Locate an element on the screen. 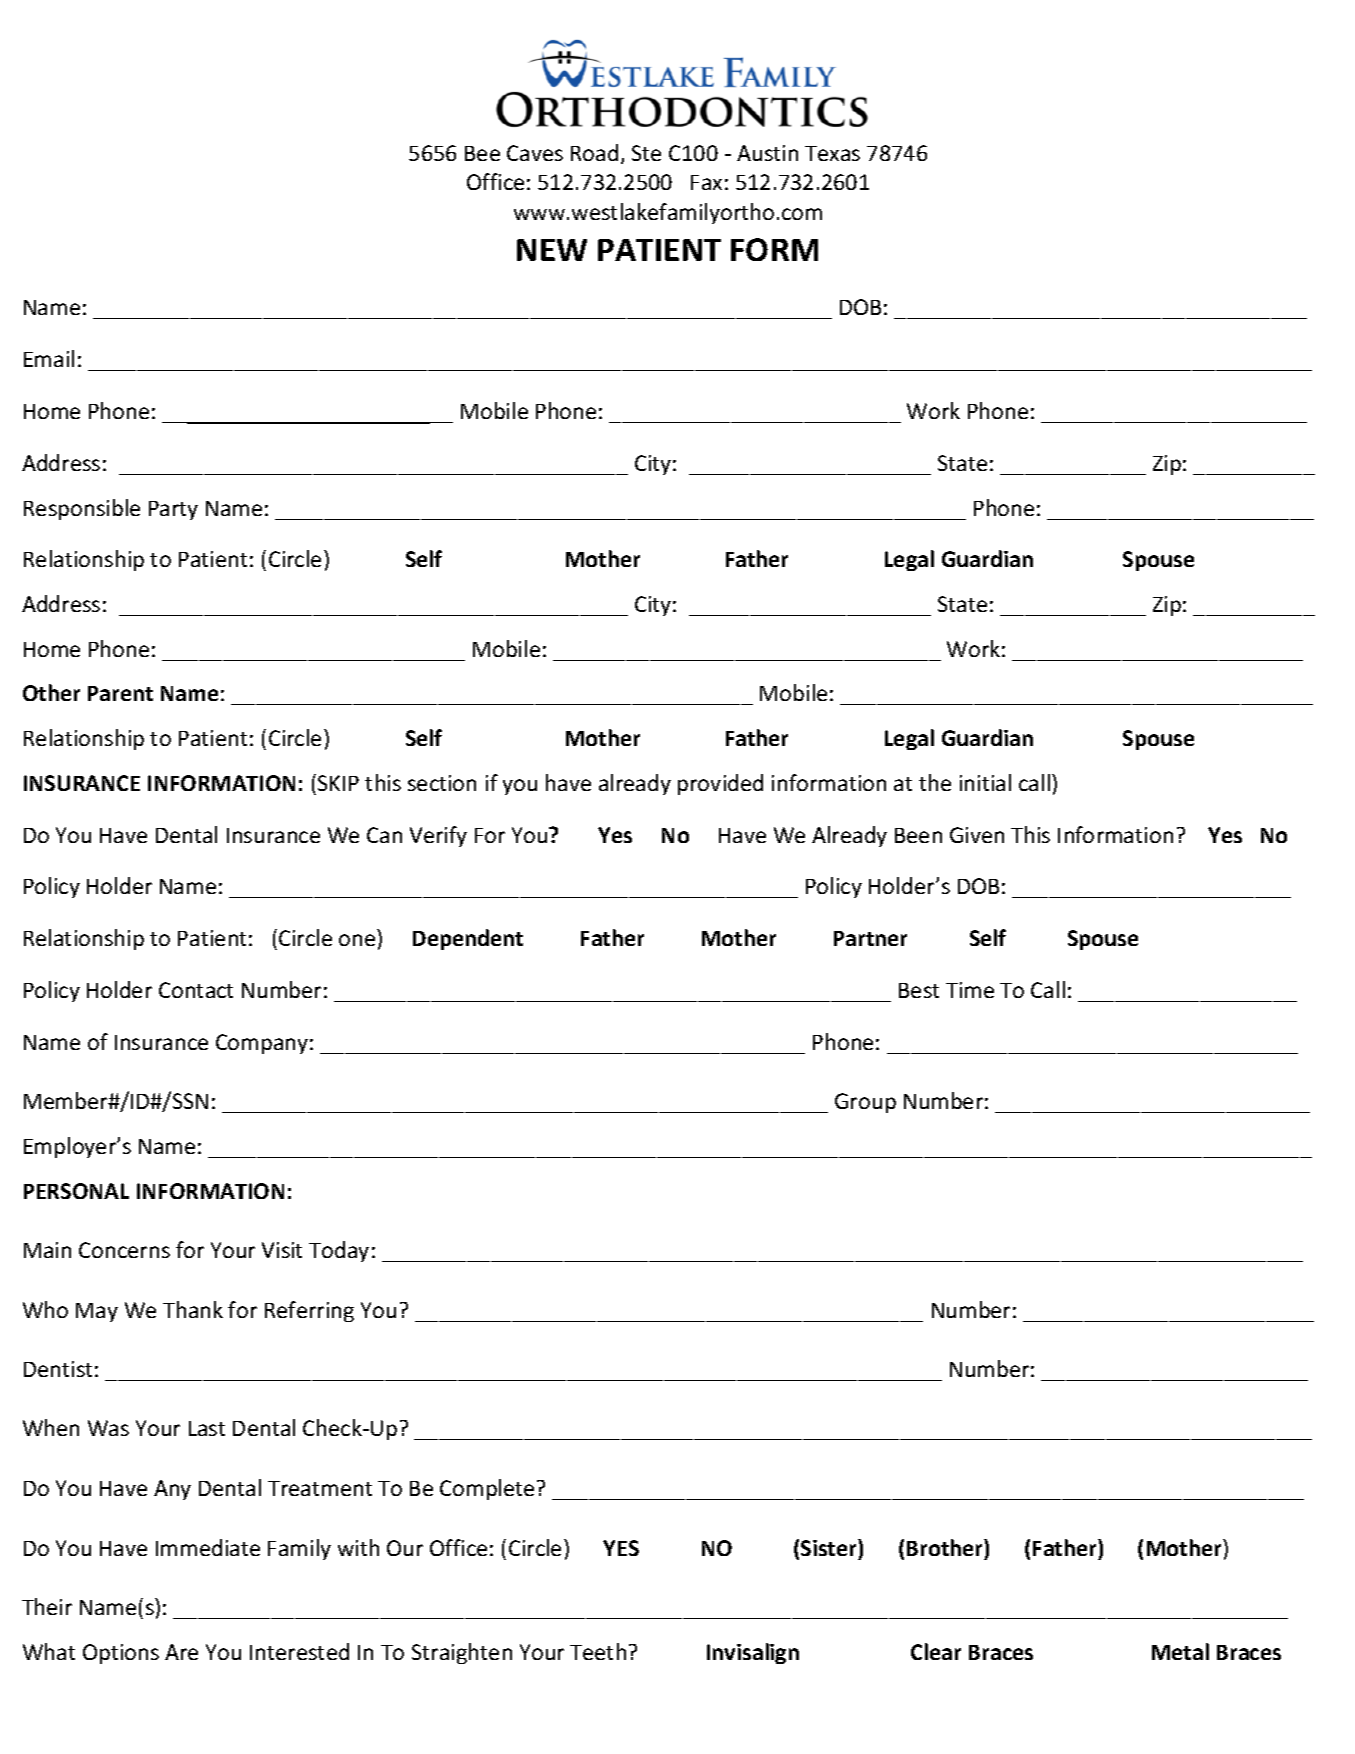 The image size is (1355, 1754). Group is located at coordinates (865, 1103).
